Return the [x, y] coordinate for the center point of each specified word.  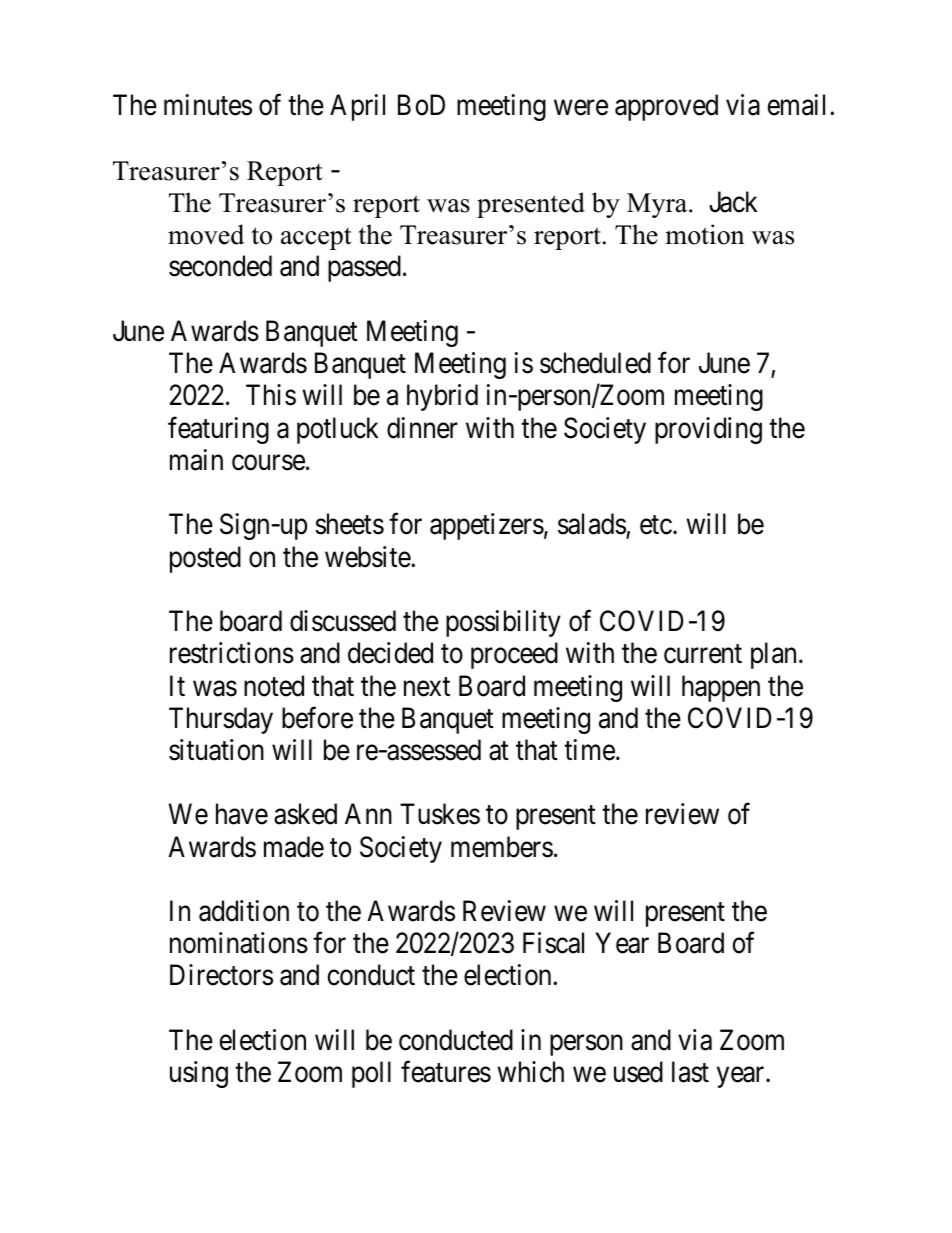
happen [721, 688]
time [589, 750]
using [199, 1074]
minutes [208, 105]
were [581, 108]
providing [708, 430]
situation [216, 750]
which [530, 1072]
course [268, 463]
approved [666, 107]
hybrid [442, 397]
